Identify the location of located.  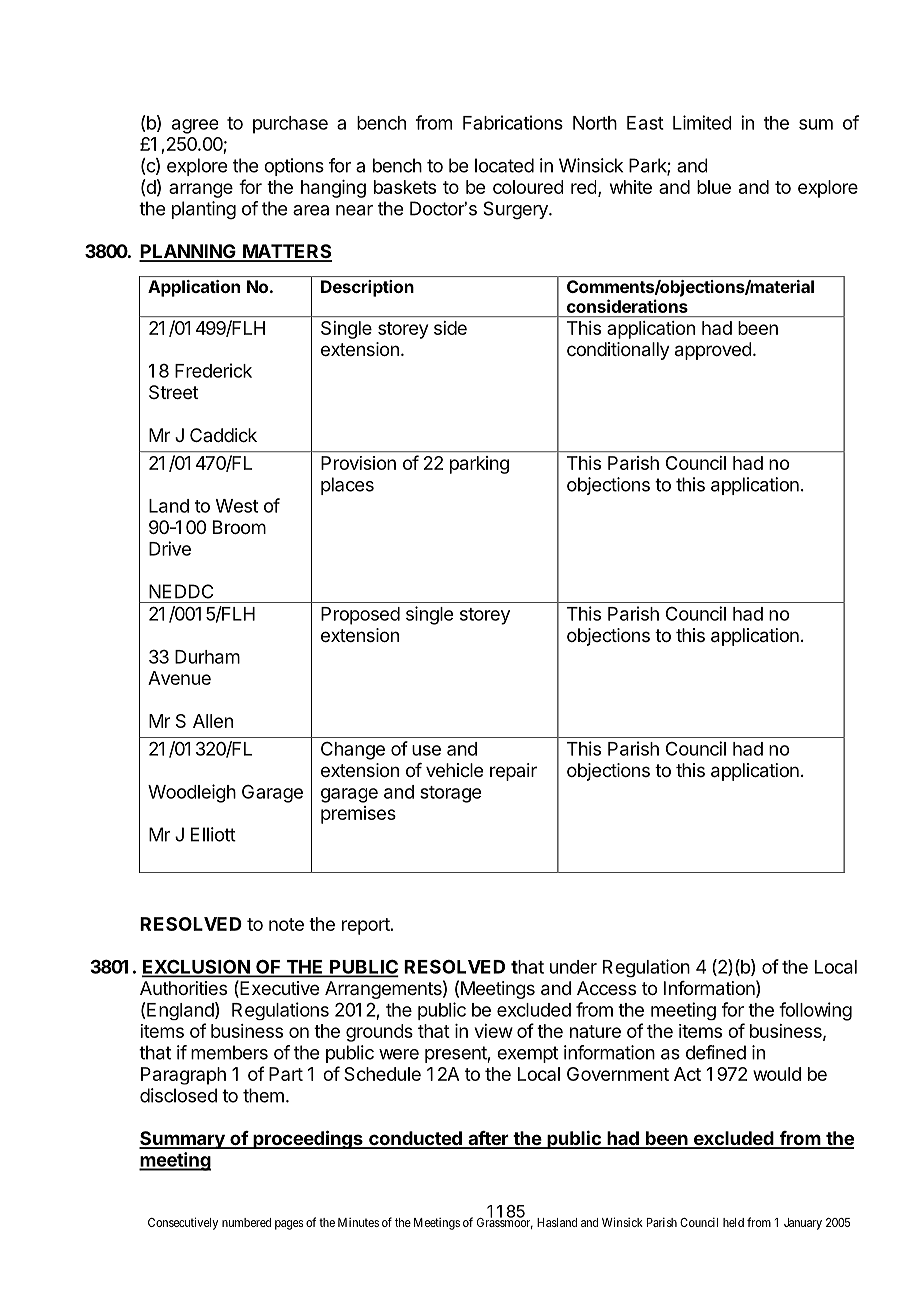
(504, 165).
